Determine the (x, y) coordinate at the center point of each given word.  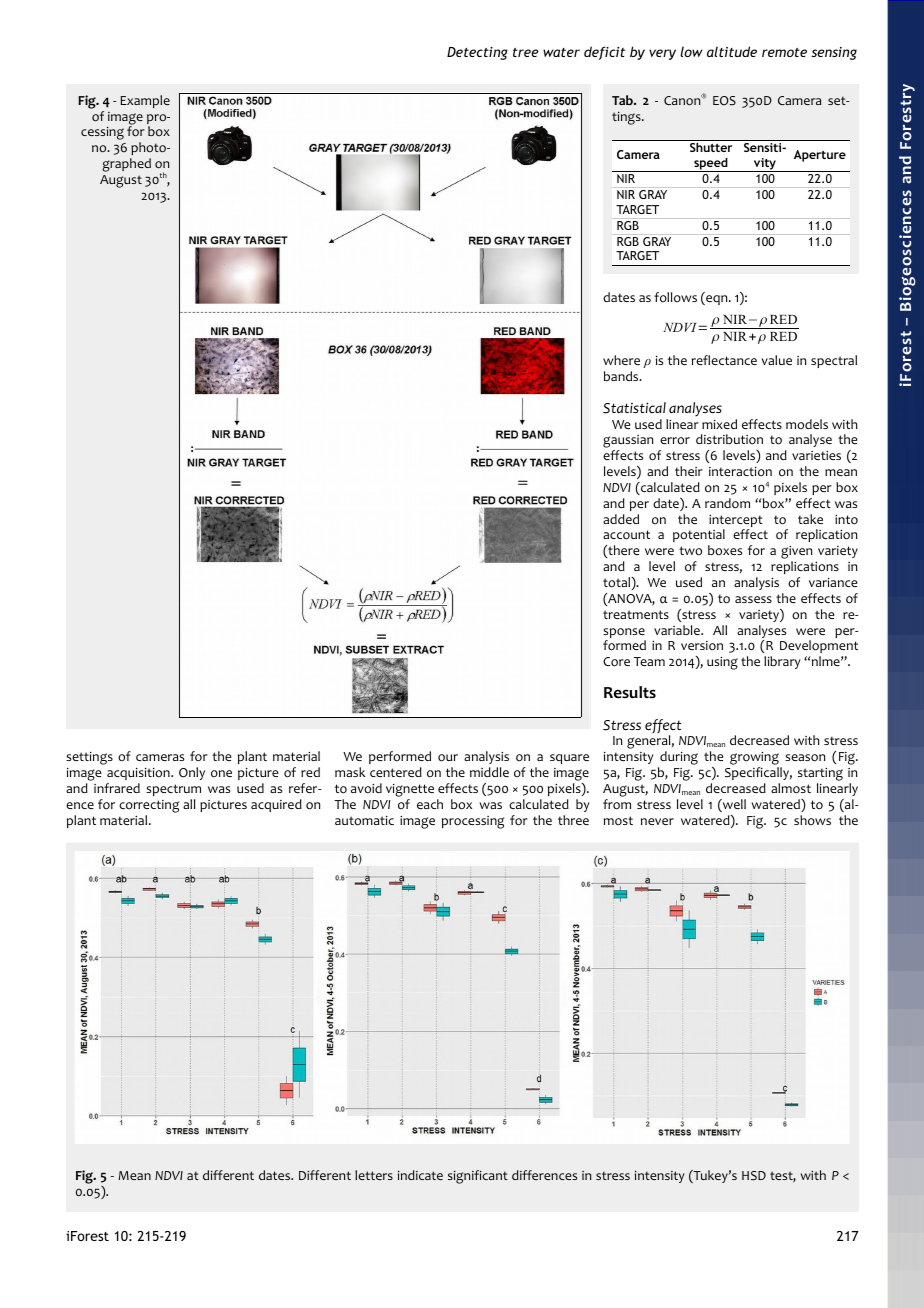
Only (192, 773)
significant (478, 1177)
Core (616, 662)
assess (753, 599)
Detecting (477, 53)
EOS (724, 101)
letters (374, 1175)
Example (145, 101)
